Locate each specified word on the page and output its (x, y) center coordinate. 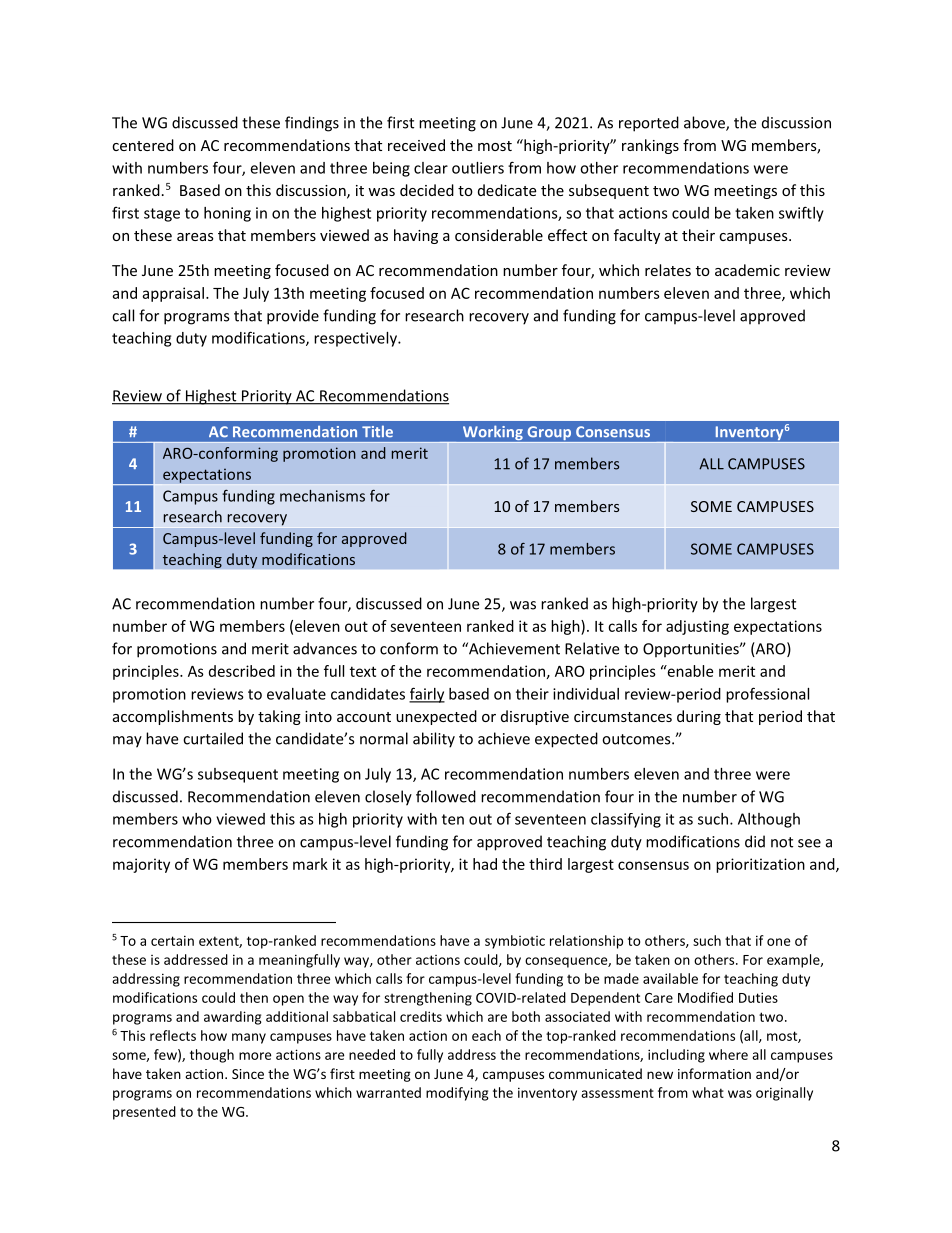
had (485, 864)
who (197, 819)
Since (248, 1074)
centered (143, 145)
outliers (478, 168)
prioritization (760, 865)
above (705, 123)
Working (492, 434)
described (242, 671)
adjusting (697, 627)
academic (747, 270)
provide (293, 317)
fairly (427, 695)
